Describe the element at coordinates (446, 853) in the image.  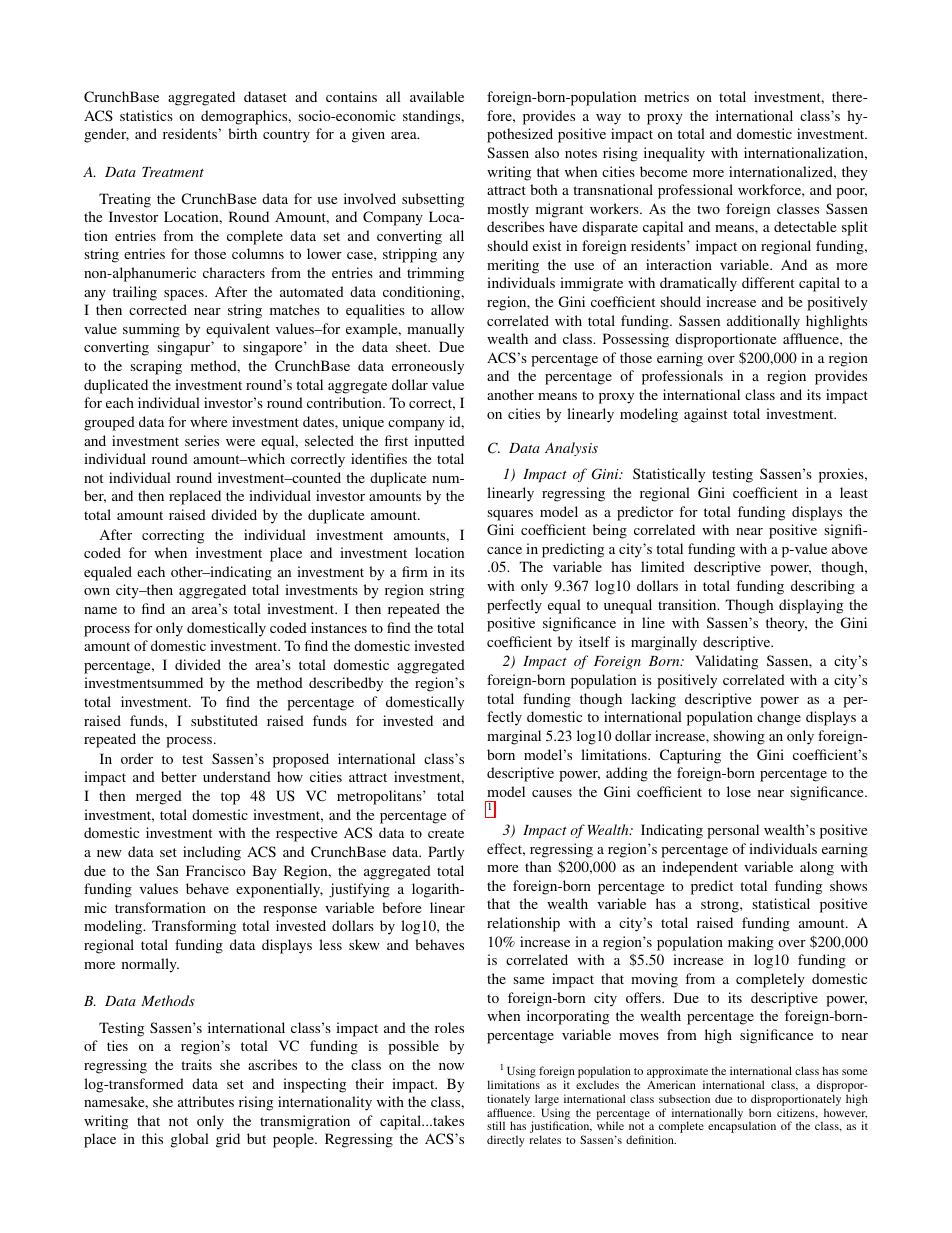
I see `Partly` at that location.
